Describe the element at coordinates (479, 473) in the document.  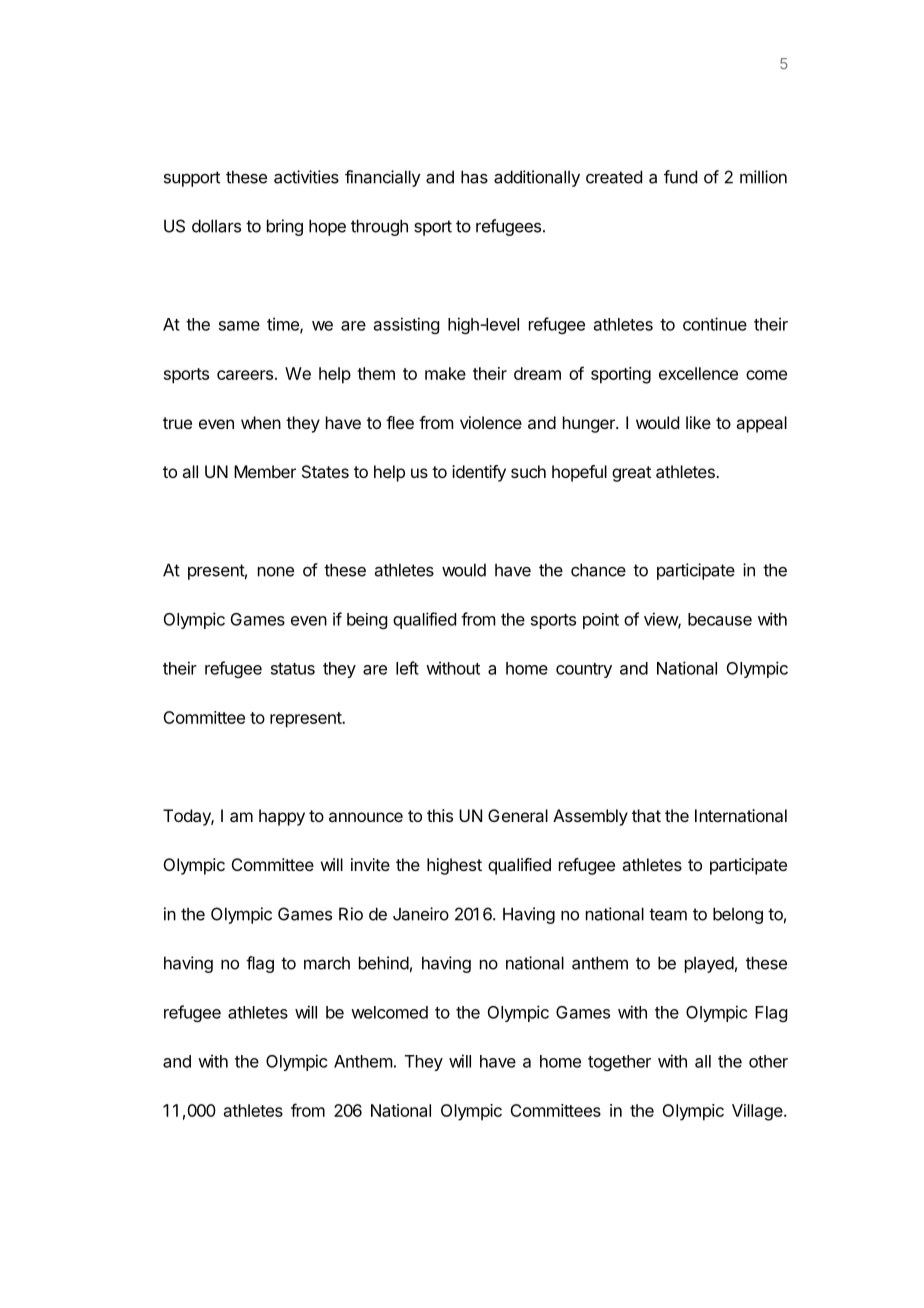
I see `identify` at that location.
